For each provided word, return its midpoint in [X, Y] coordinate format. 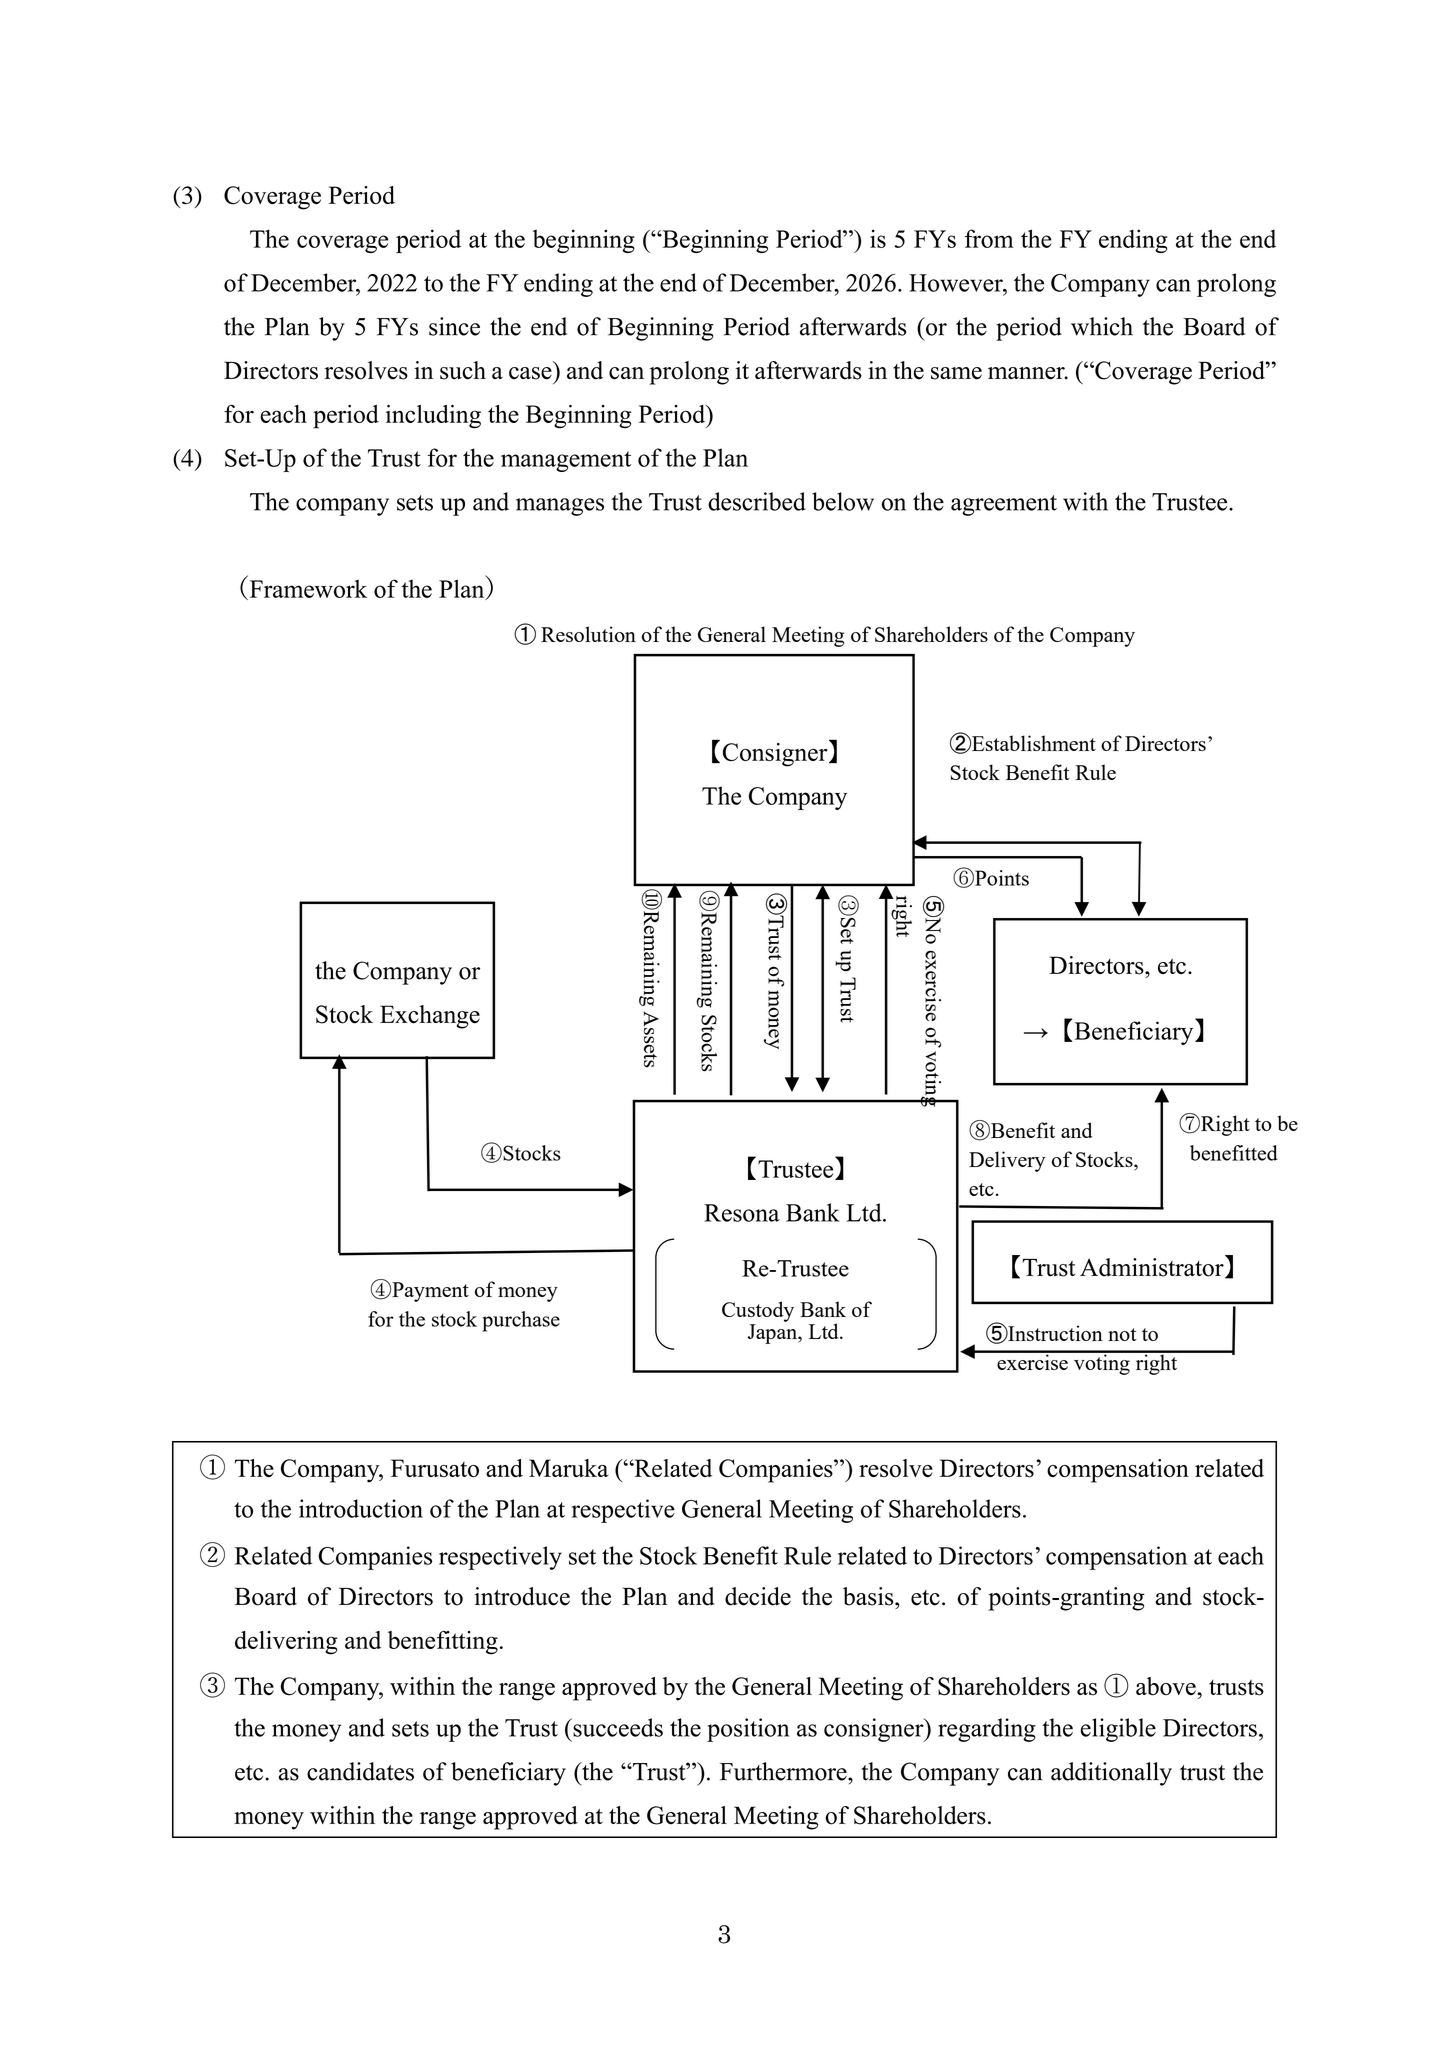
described [757, 501]
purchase [521, 1321]
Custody [758, 1311]
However [957, 283]
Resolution [588, 634]
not [1122, 1334]
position [748, 1730]
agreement [1004, 505]
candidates [360, 1771]
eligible [1118, 1730]
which [1102, 326]
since [454, 326]
